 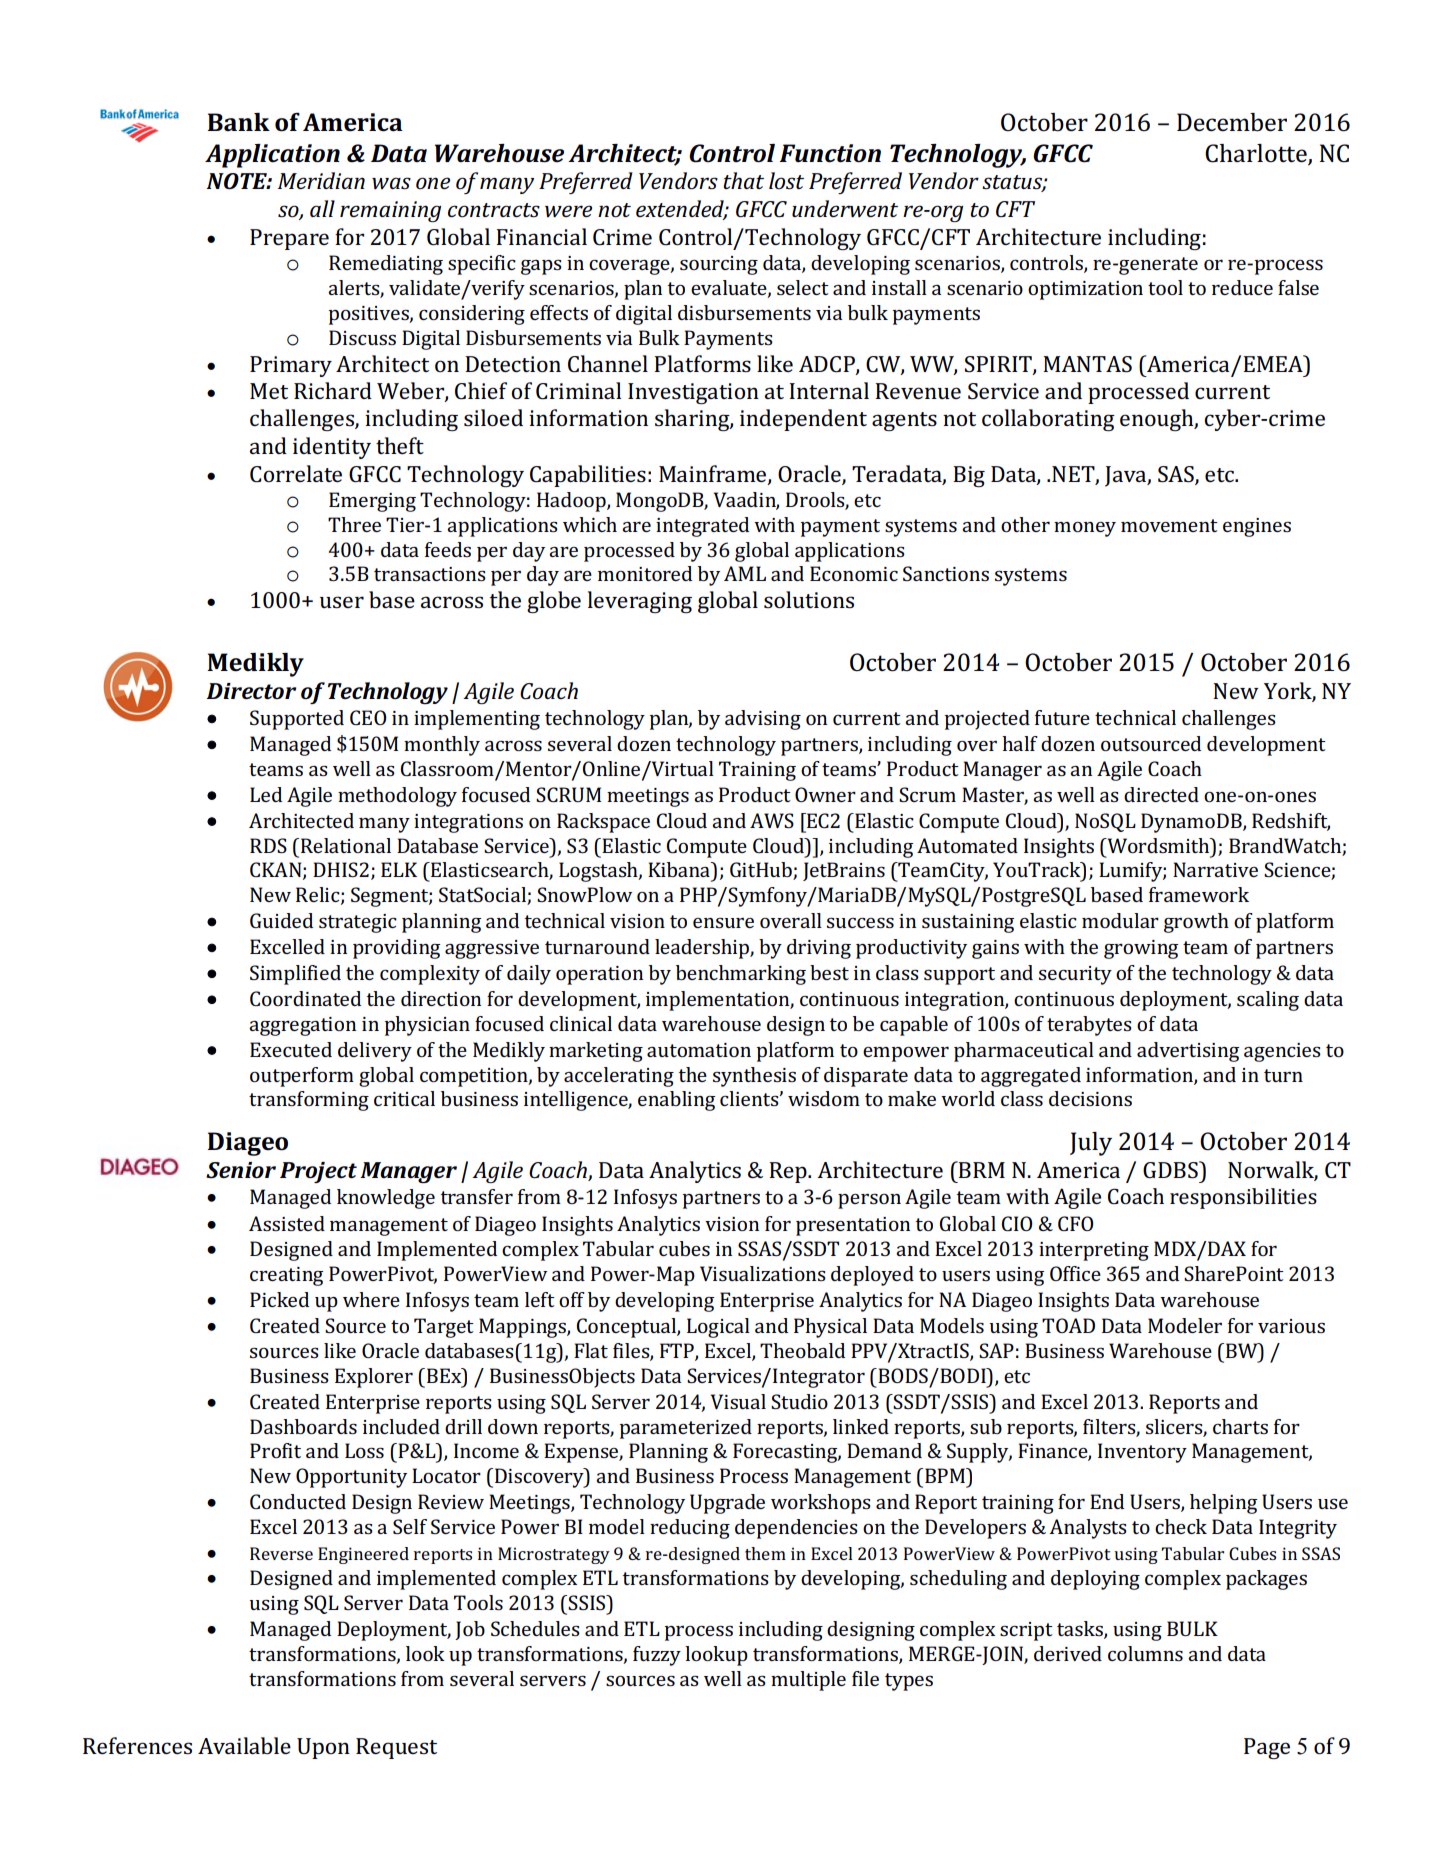 What do you see at coordinates (1243, 1198) in the document?
I see `responsibilities` at bounding box center [1243, 1198].
